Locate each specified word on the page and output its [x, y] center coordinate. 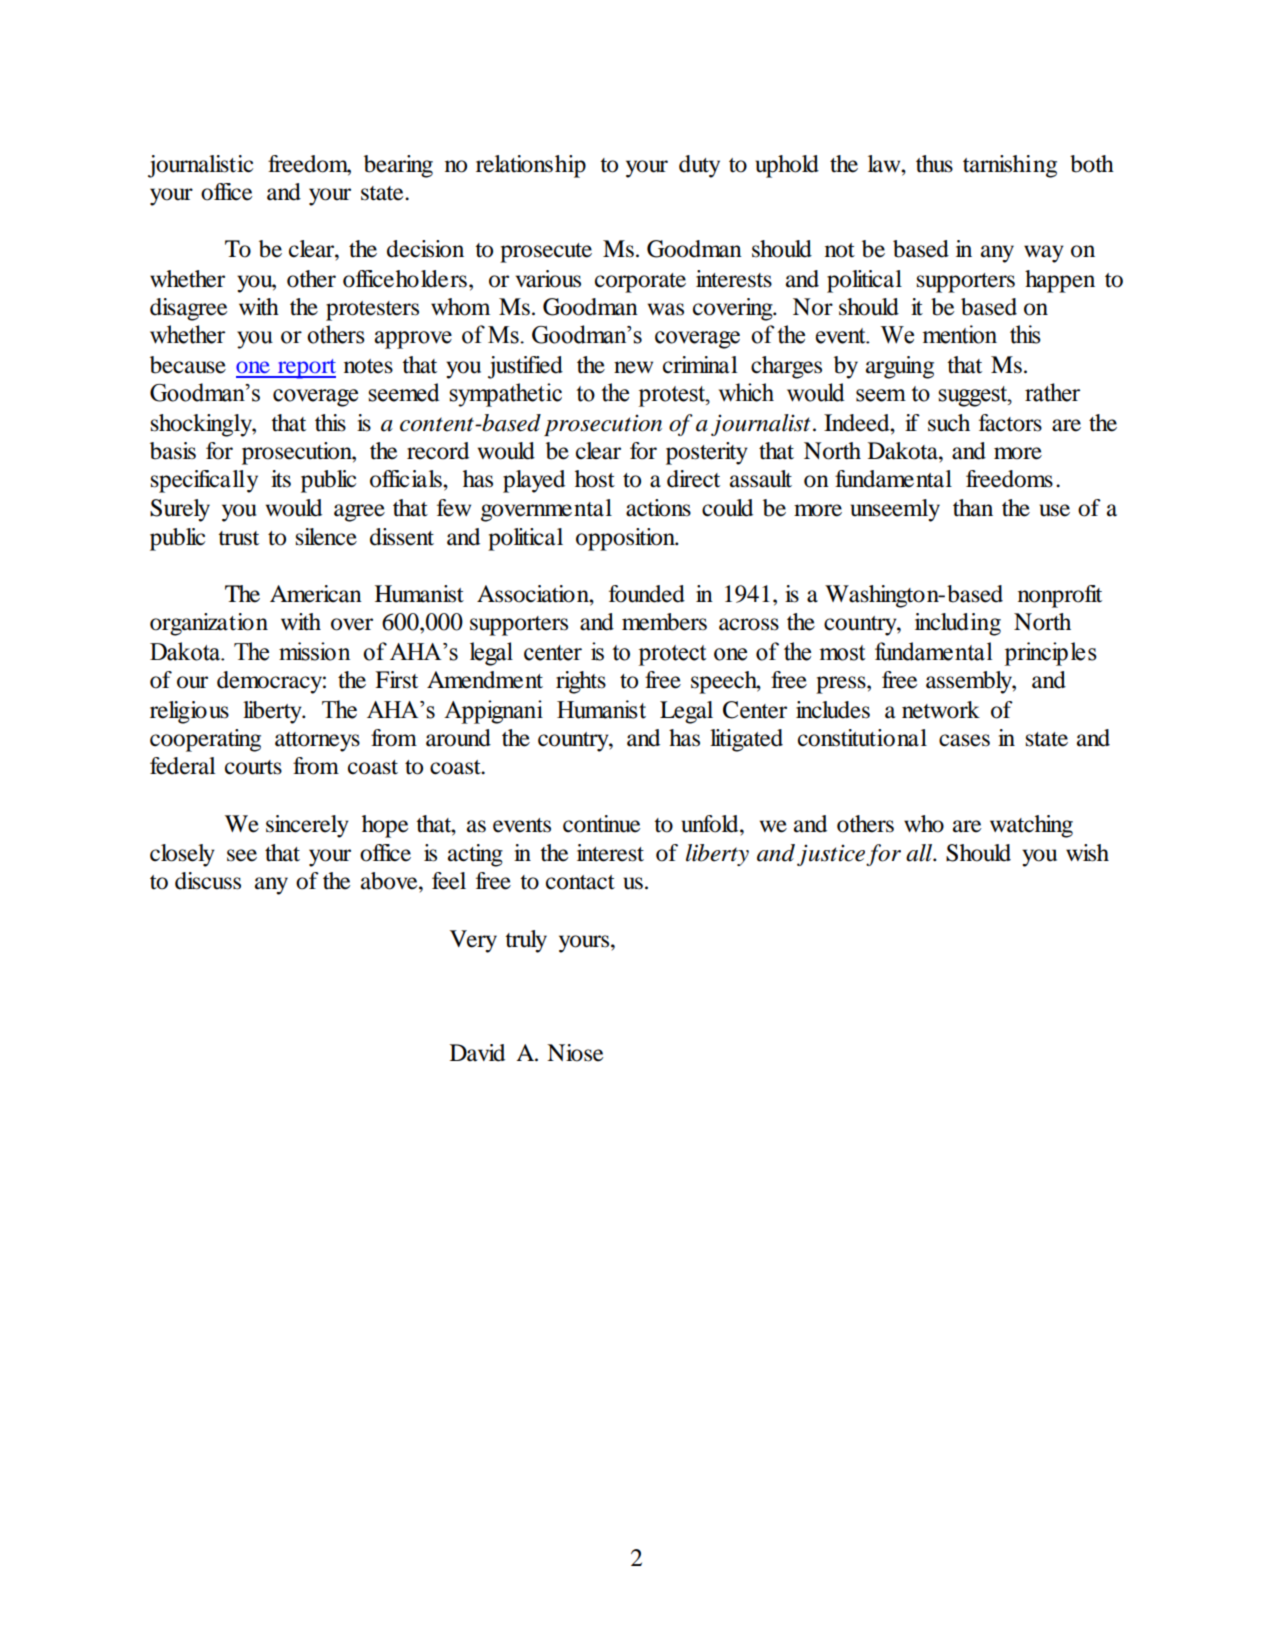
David [477, 1053]
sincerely [307, 826]
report [305, 369]
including [958, 624]
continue [601, 824]
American [316, 594]
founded [647, 594]
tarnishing [1010, 166]
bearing [398, 166]
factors [1010, 423]
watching [1031, 826]
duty [699, 166]
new [633, 367]
